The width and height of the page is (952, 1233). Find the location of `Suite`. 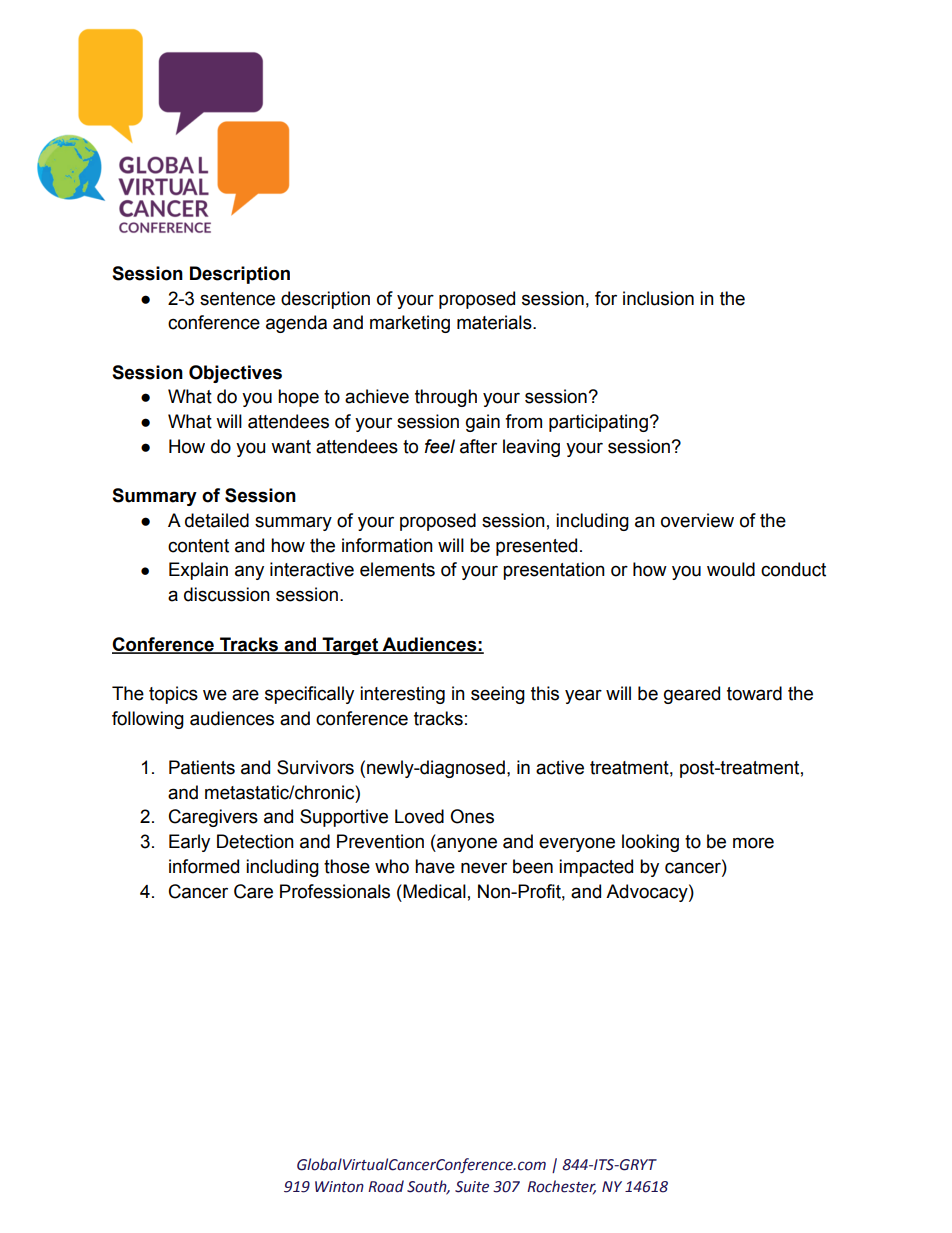

Suite is located at coordinates (472, 1187).
